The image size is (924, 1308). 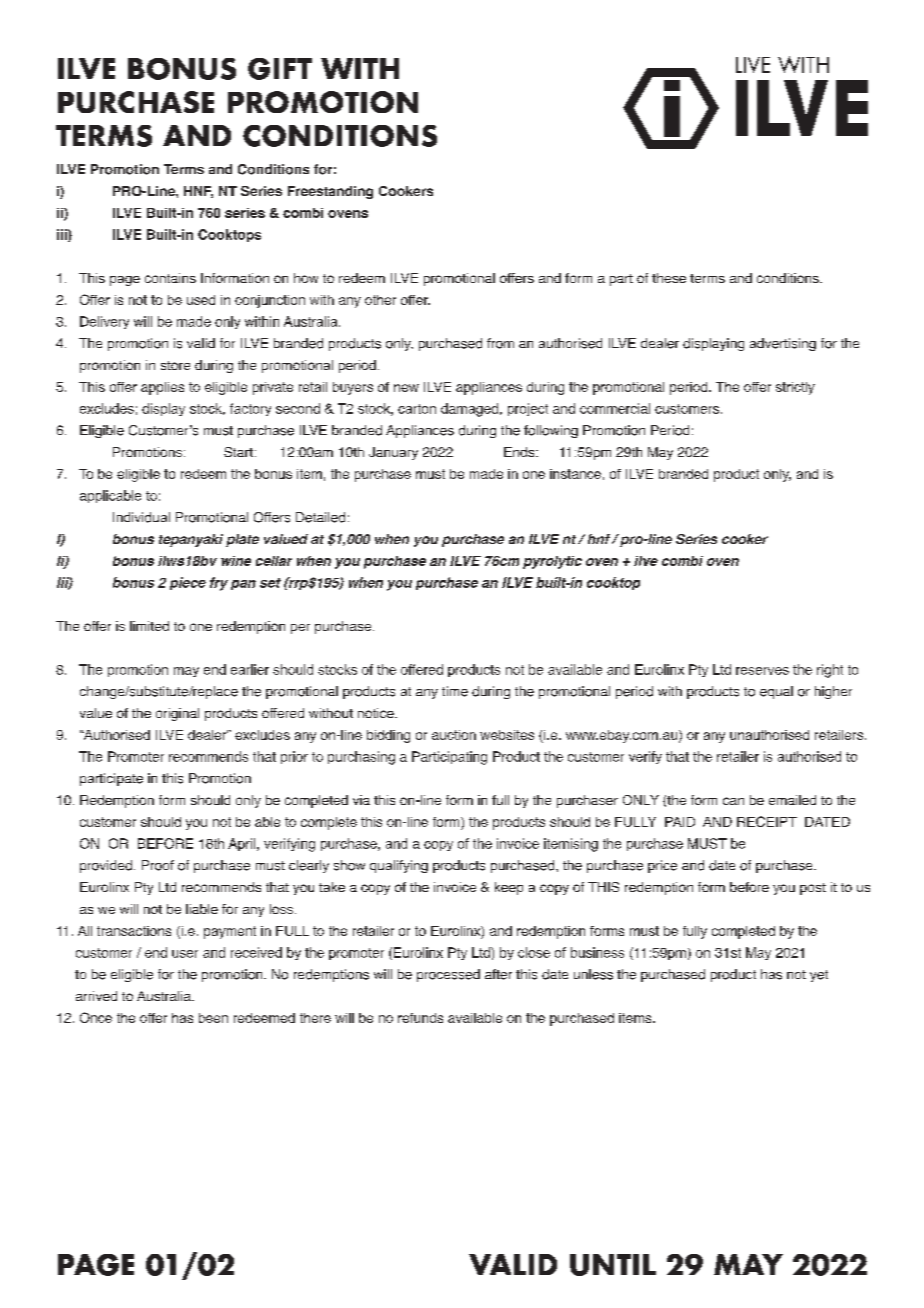 I want to click on RECEIPT, so click(x=767, y=821).
